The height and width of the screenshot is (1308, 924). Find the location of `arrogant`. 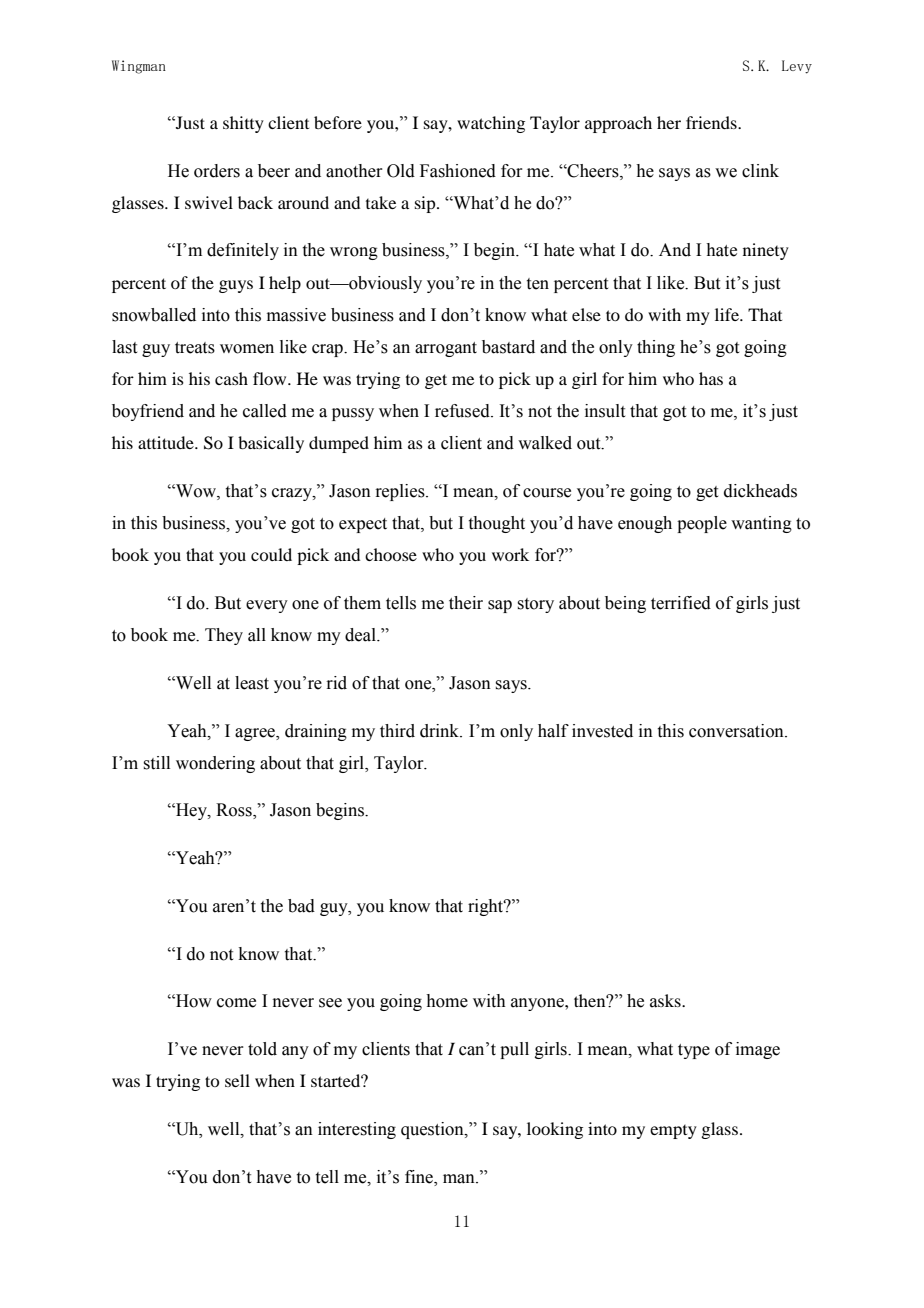

arrogant is located at coordinates (446, 349).
